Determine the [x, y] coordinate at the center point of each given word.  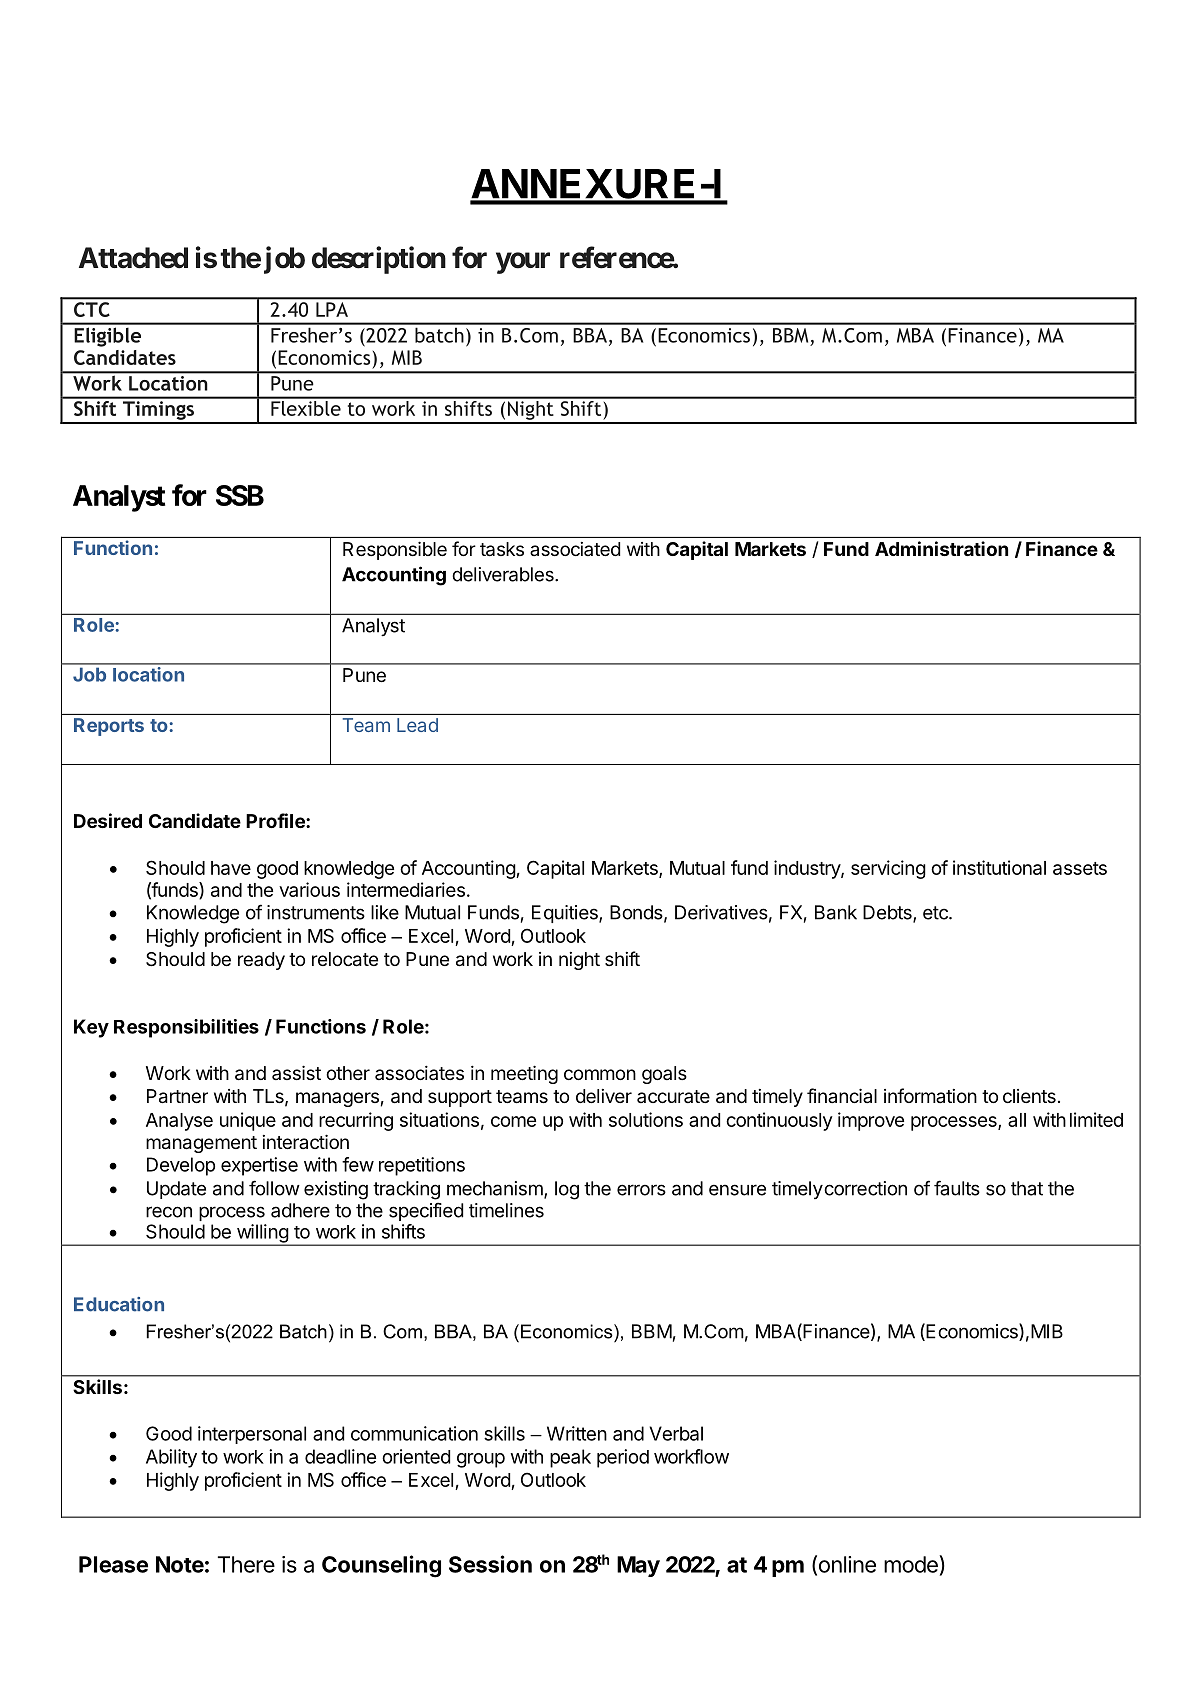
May [638, 1566]
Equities [566, 914]
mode [912, 1564]
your [523, 263]
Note [180, 1564]
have [231, 868]
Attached [133, 258]
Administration [941, 548]
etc [936, 913]
